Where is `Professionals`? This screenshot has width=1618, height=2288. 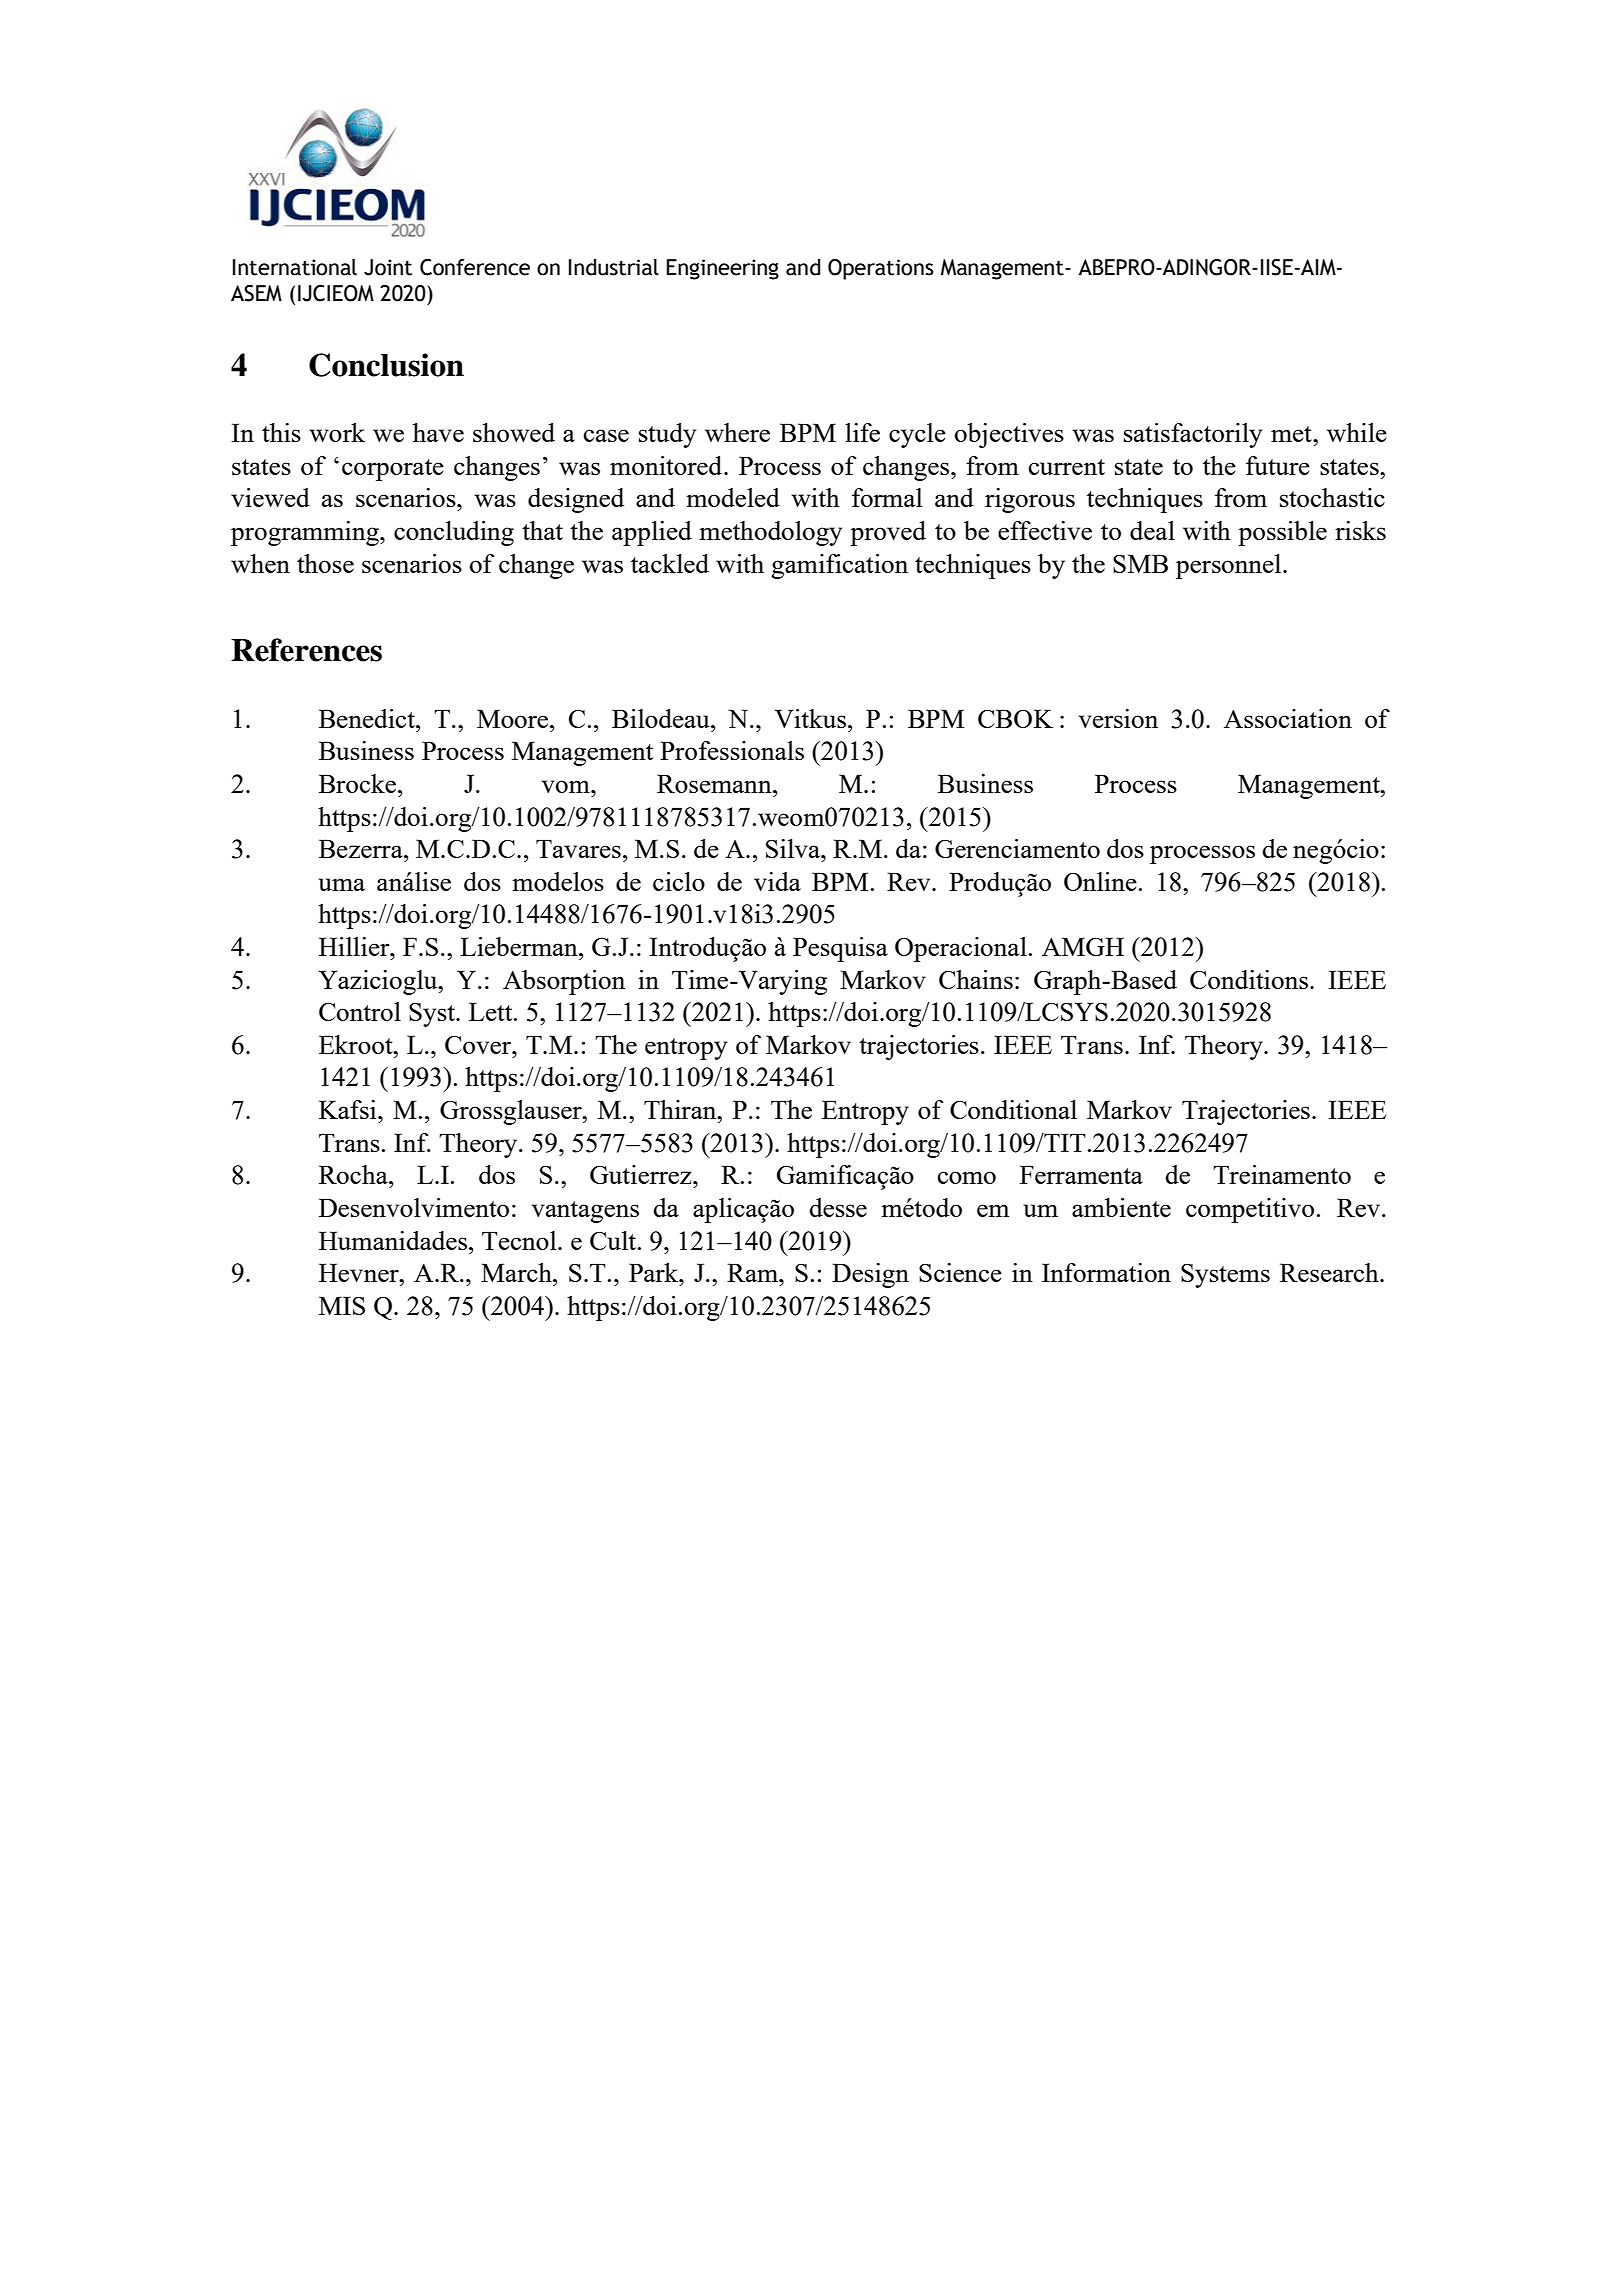 Professionals is located at coordinates (732, 750).
